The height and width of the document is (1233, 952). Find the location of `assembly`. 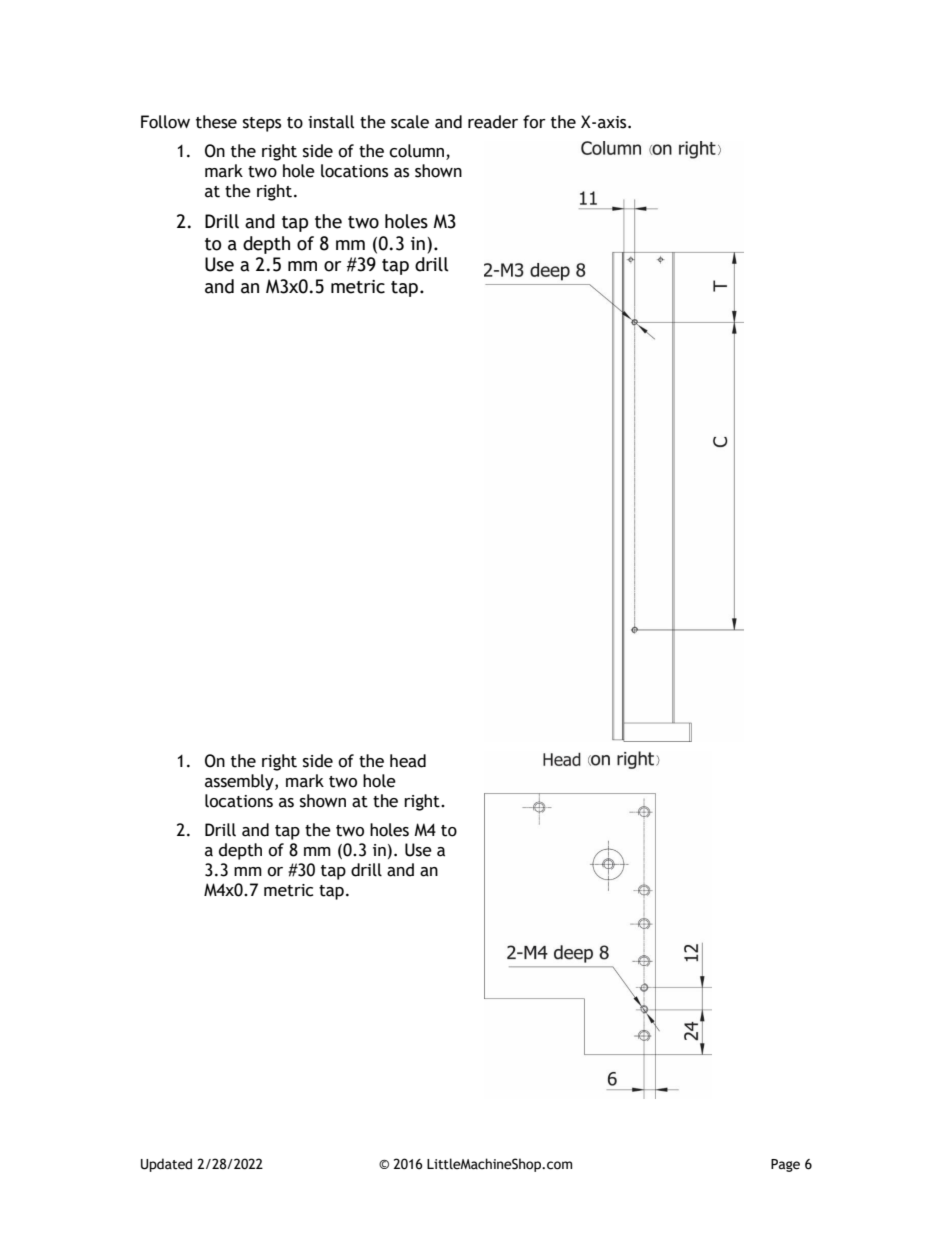

assembly is located at coordinates (240, 782).
